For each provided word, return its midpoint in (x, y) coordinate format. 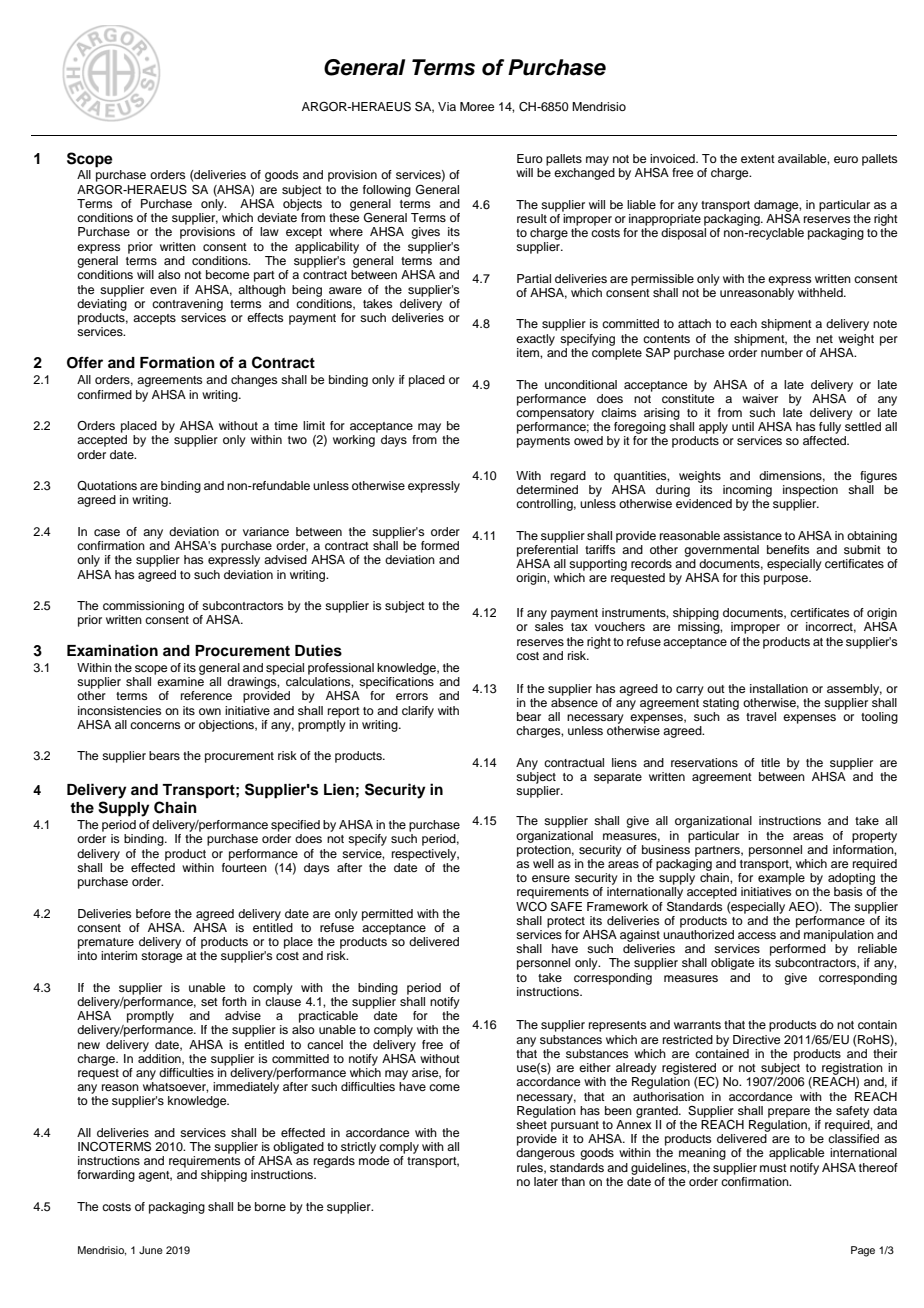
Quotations (107, 486)
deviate (277, 217)
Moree (477, 106)
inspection (810, 491)
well (543, 863)
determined (547, 489)
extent (758, 159)
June (151, 1250)
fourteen (244, 866)
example (781, 879)
